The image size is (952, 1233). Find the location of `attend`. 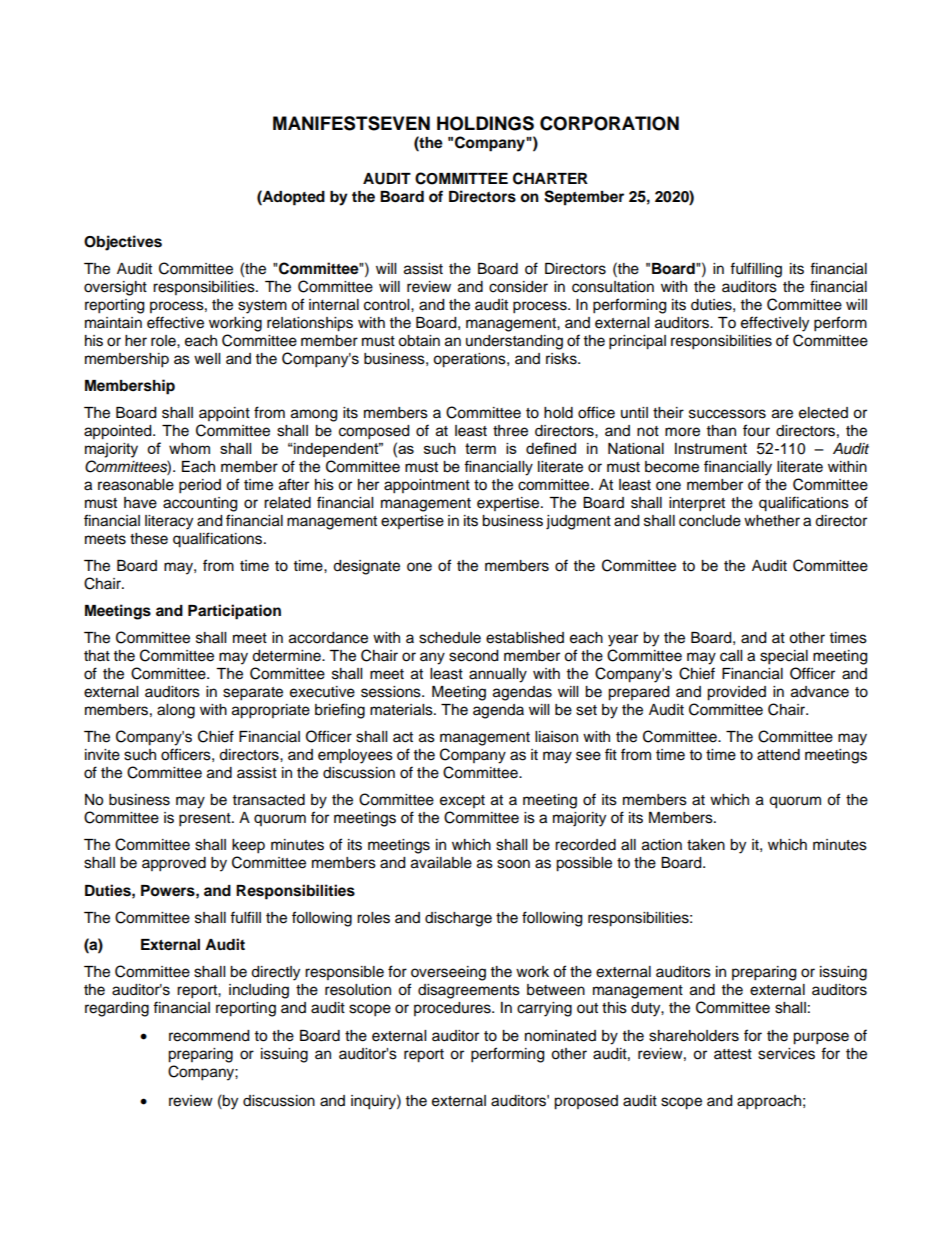

attend is located at coordinates (778, 755).
